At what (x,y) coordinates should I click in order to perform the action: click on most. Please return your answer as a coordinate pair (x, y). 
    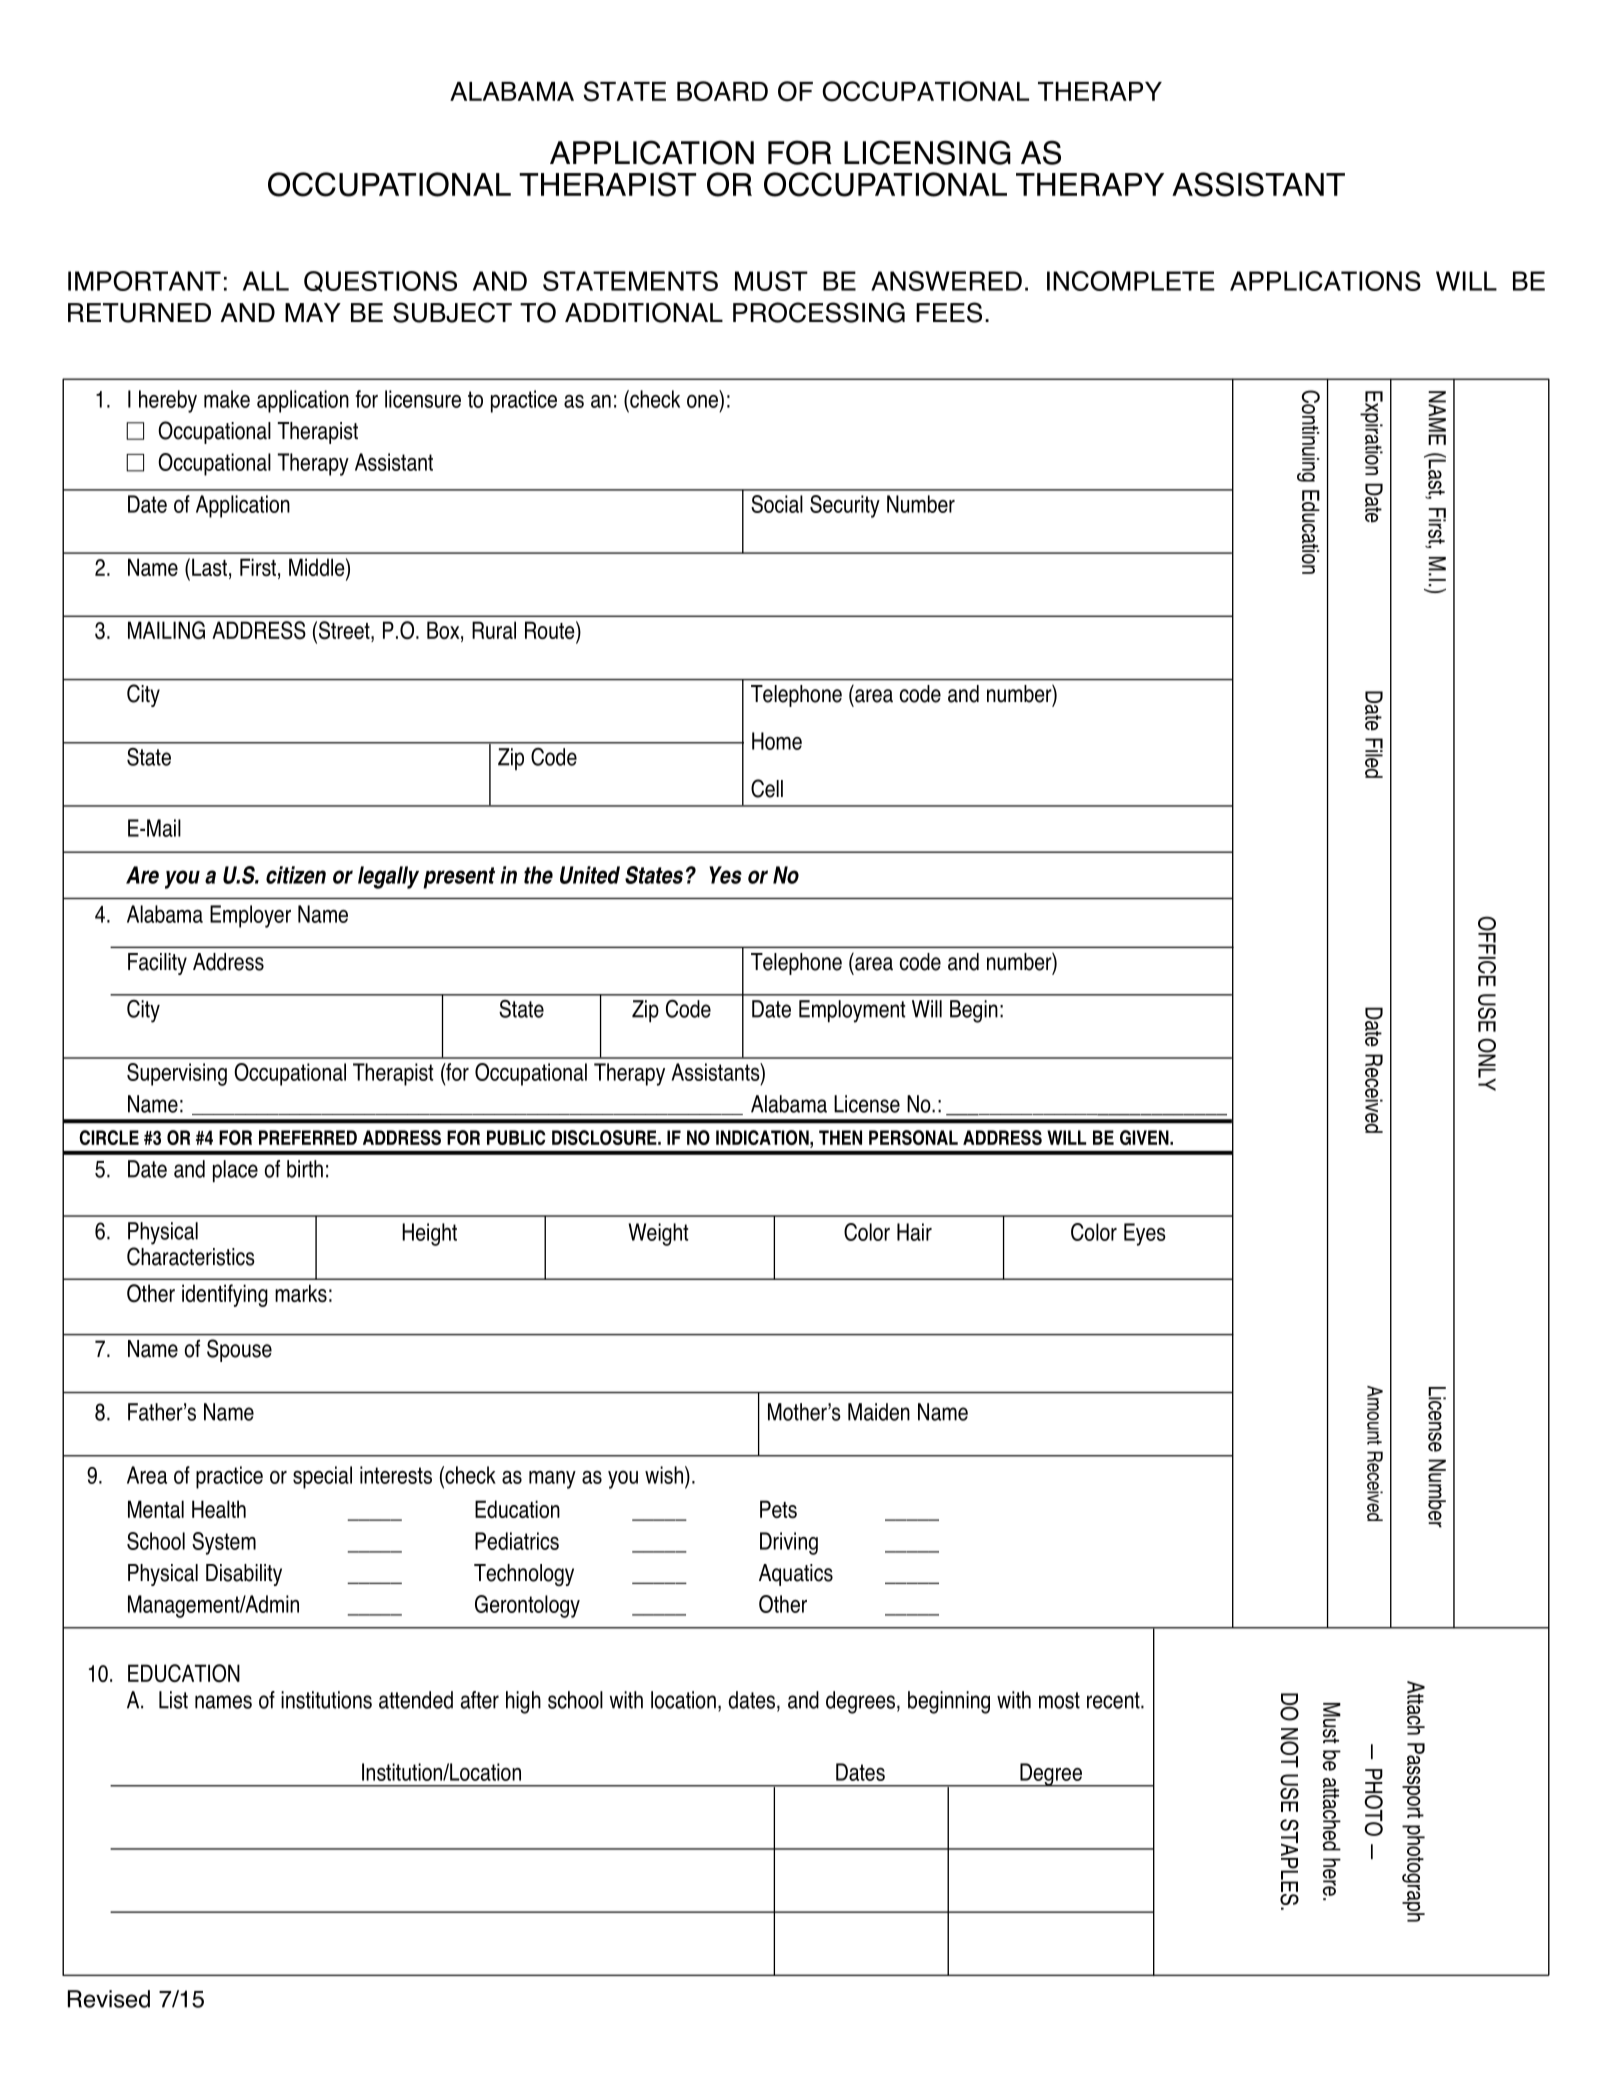
    Looking at the image, I should click on (1059, 1700).
